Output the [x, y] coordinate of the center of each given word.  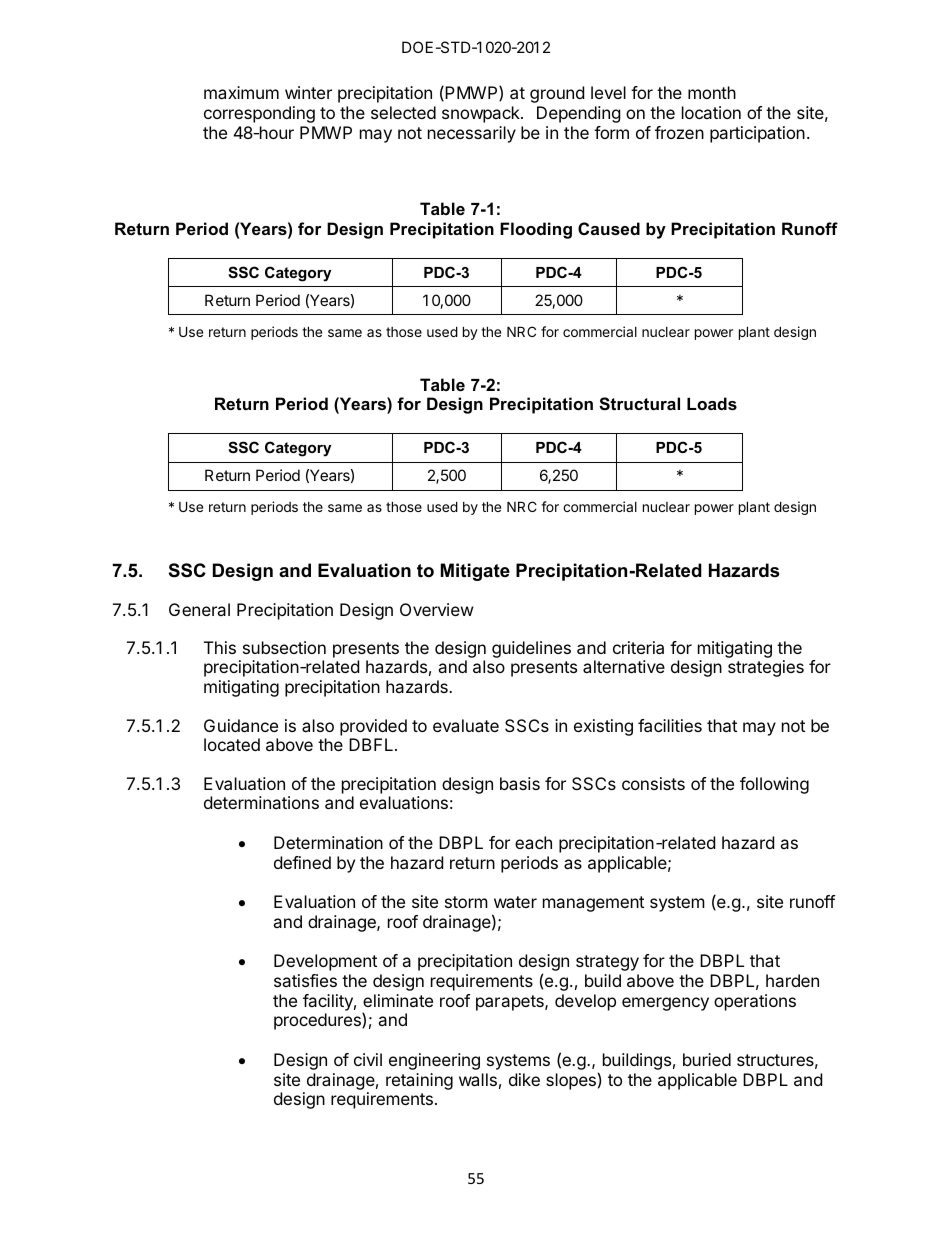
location [711, 112]
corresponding [259, 114]
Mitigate [475, 572]
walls [478, 1079]
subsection [284, 647]
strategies [766, 668]
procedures [318, 1021]
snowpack [482, 114]
